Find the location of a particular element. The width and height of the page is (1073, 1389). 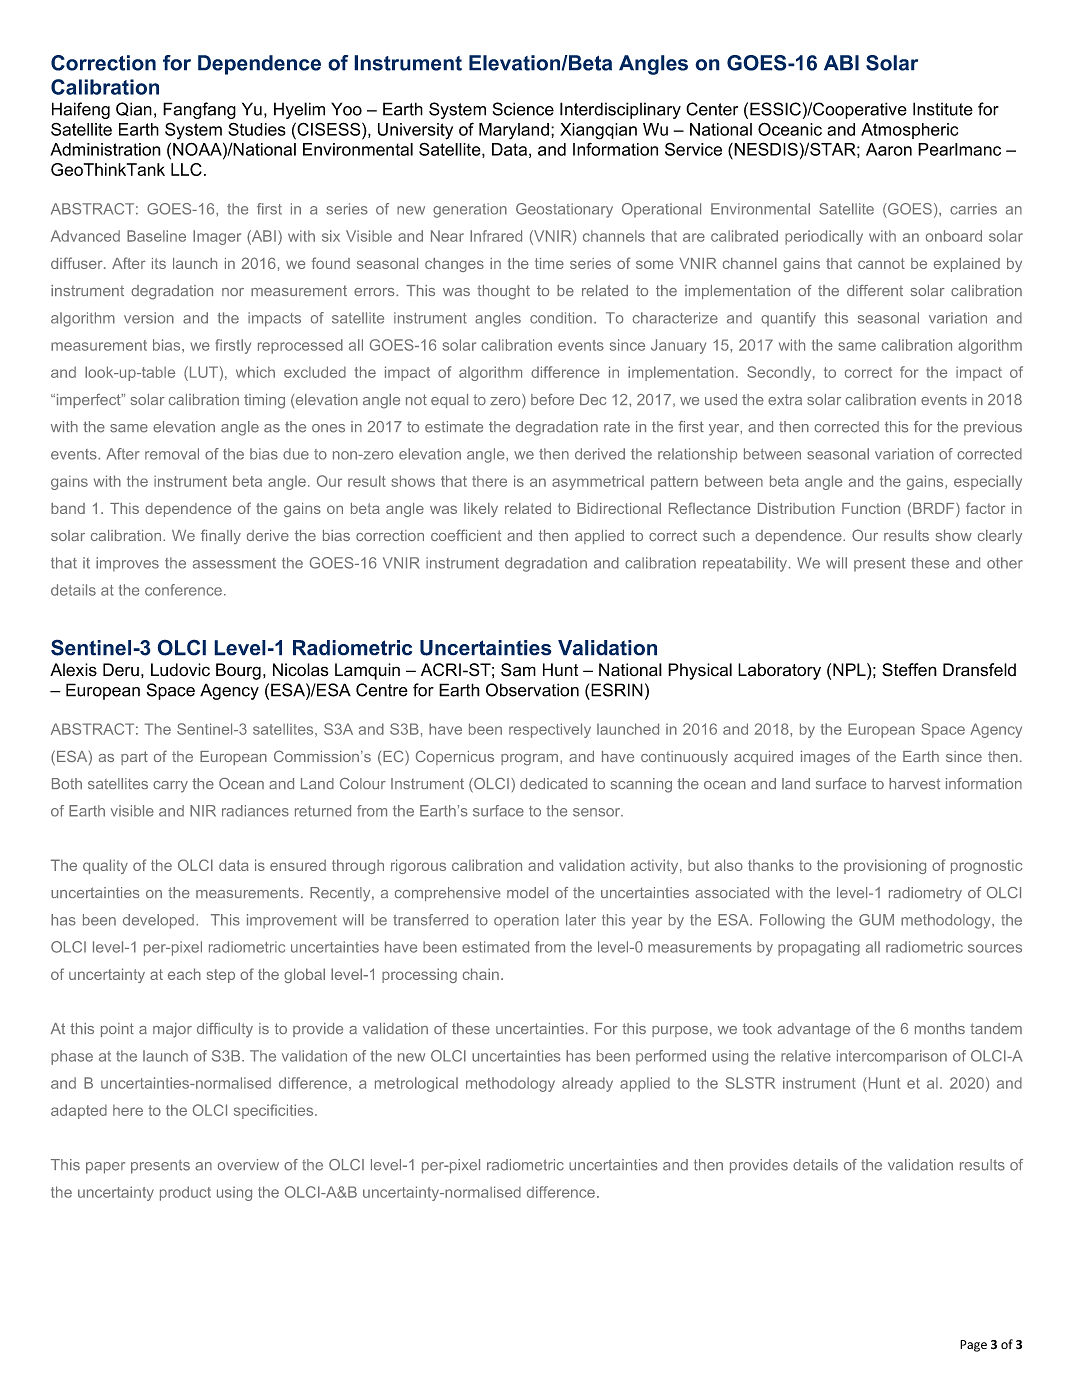

GUM is located at coordinates (876, 920).
